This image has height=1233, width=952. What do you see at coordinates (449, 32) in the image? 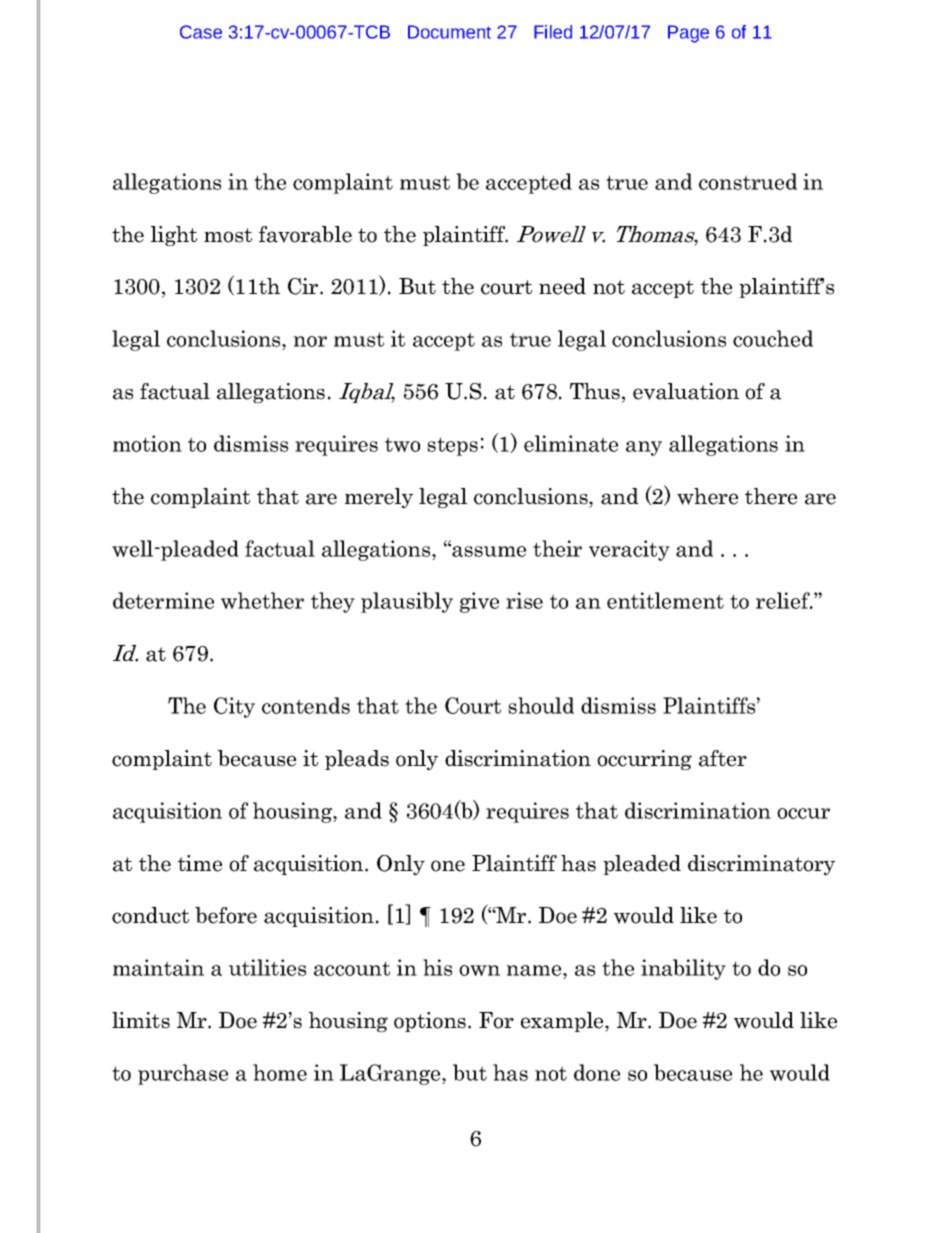
I see `Document` at bounding box center [449, 32].
